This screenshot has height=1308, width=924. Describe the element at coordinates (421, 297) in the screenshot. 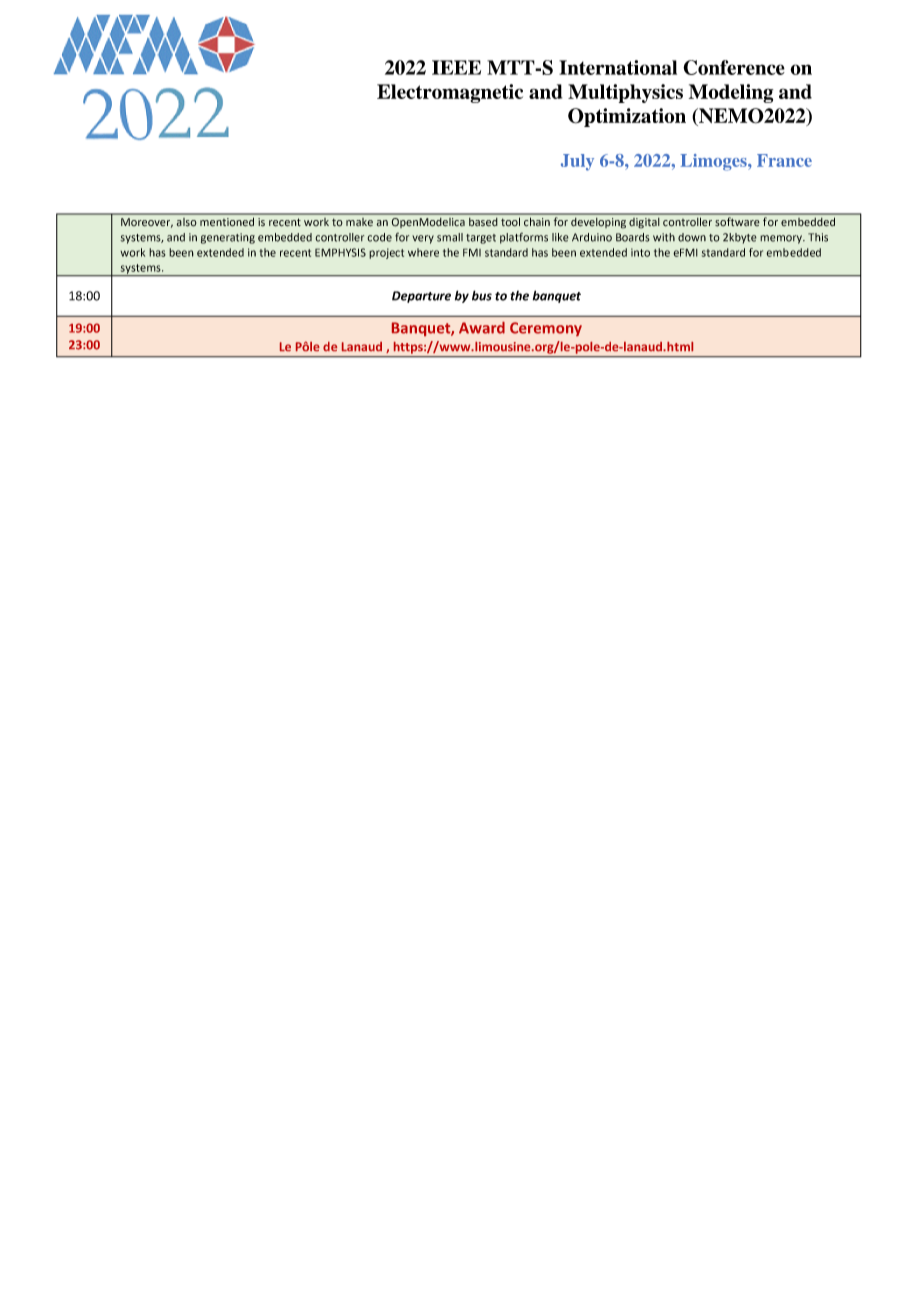

I see `Departure` at that location.
